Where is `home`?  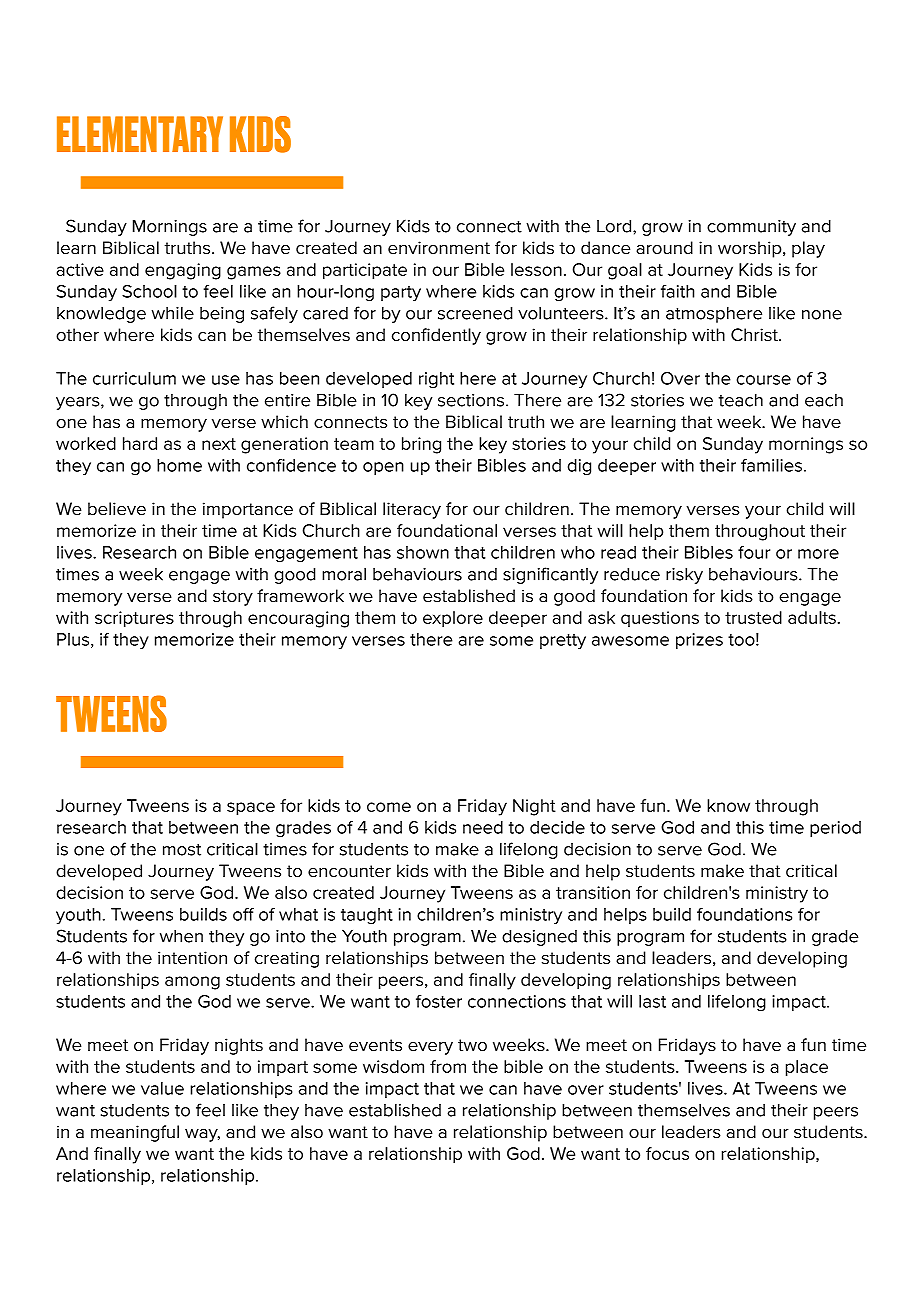 home is located at coordinates (179, 465).
